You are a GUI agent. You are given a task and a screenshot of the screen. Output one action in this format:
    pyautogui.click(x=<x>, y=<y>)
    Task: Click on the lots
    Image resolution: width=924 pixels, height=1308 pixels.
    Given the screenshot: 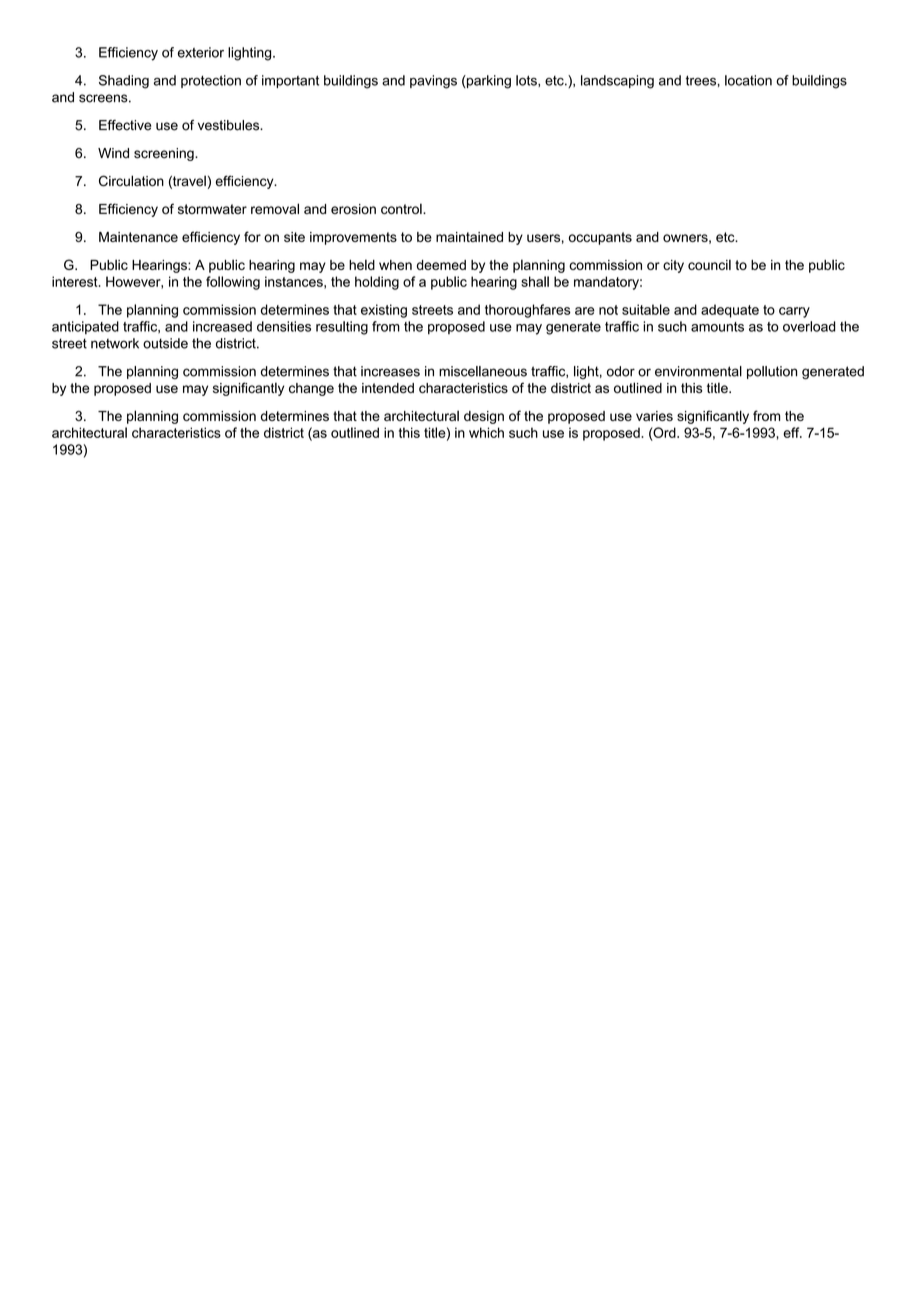 What is the action you would take?
    pyautogui.click(x=527, y=81)
